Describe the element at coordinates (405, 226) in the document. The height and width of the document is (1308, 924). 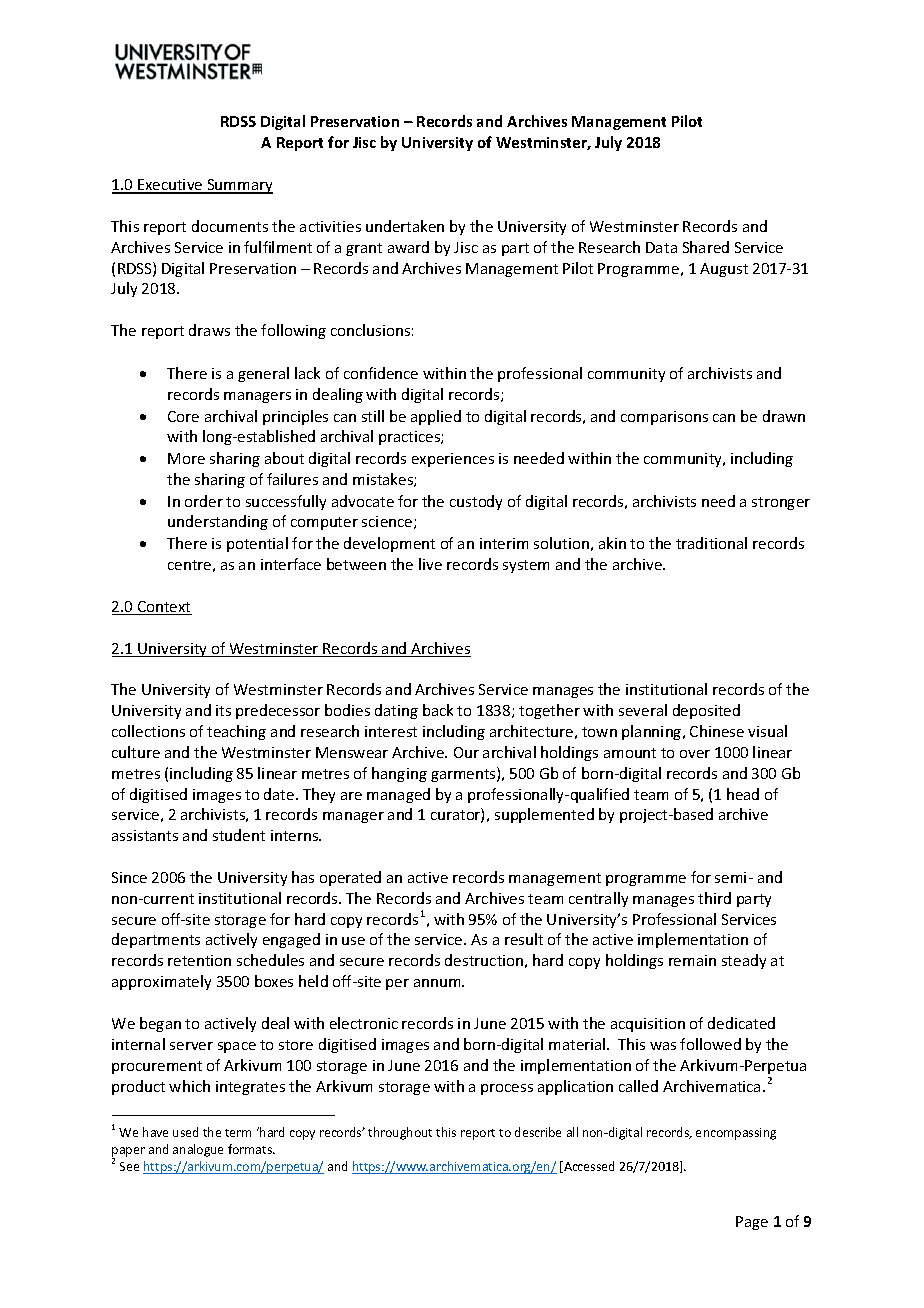
I see `undertaken` at that location.
